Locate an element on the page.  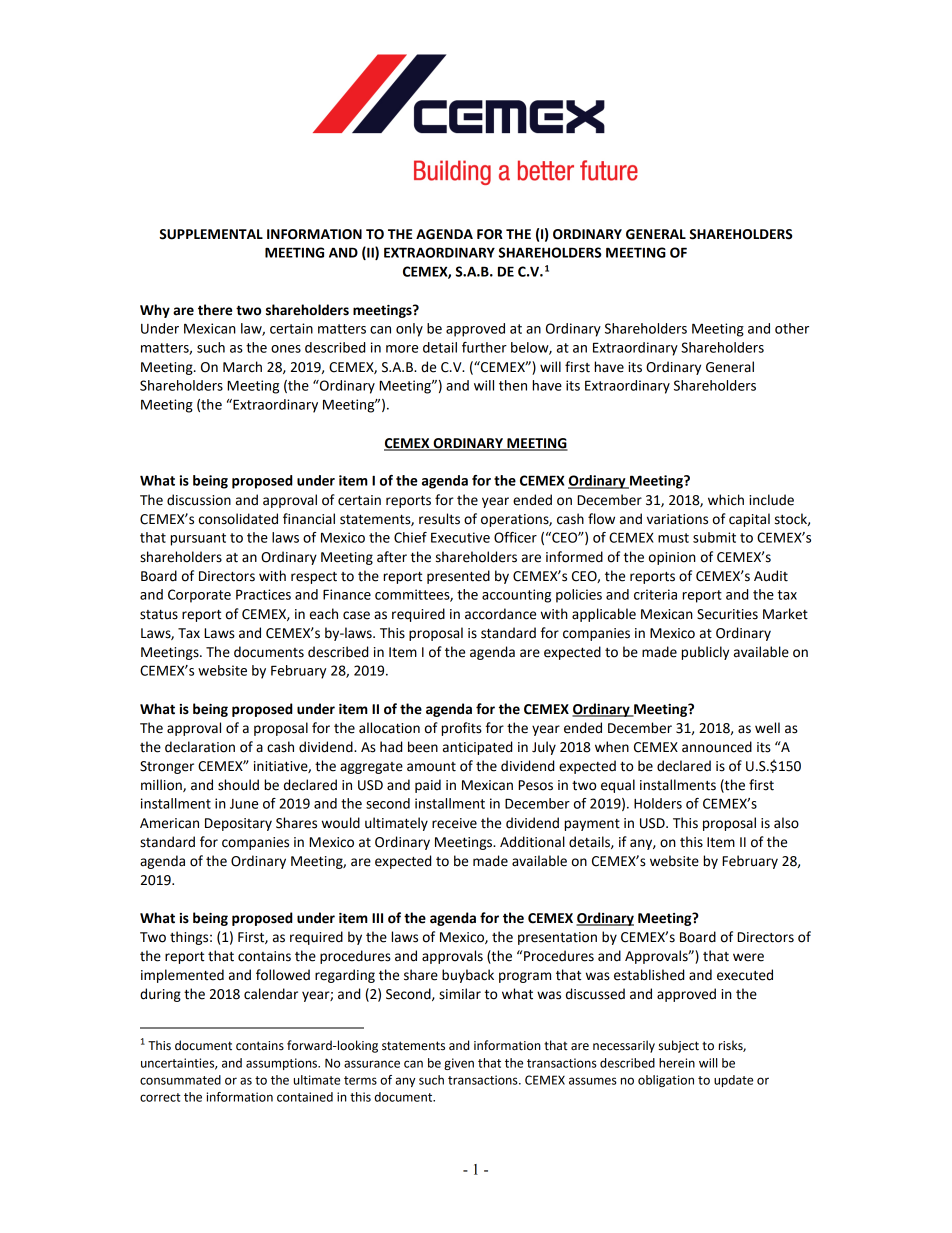
other is located at coordinates (792, 328).
